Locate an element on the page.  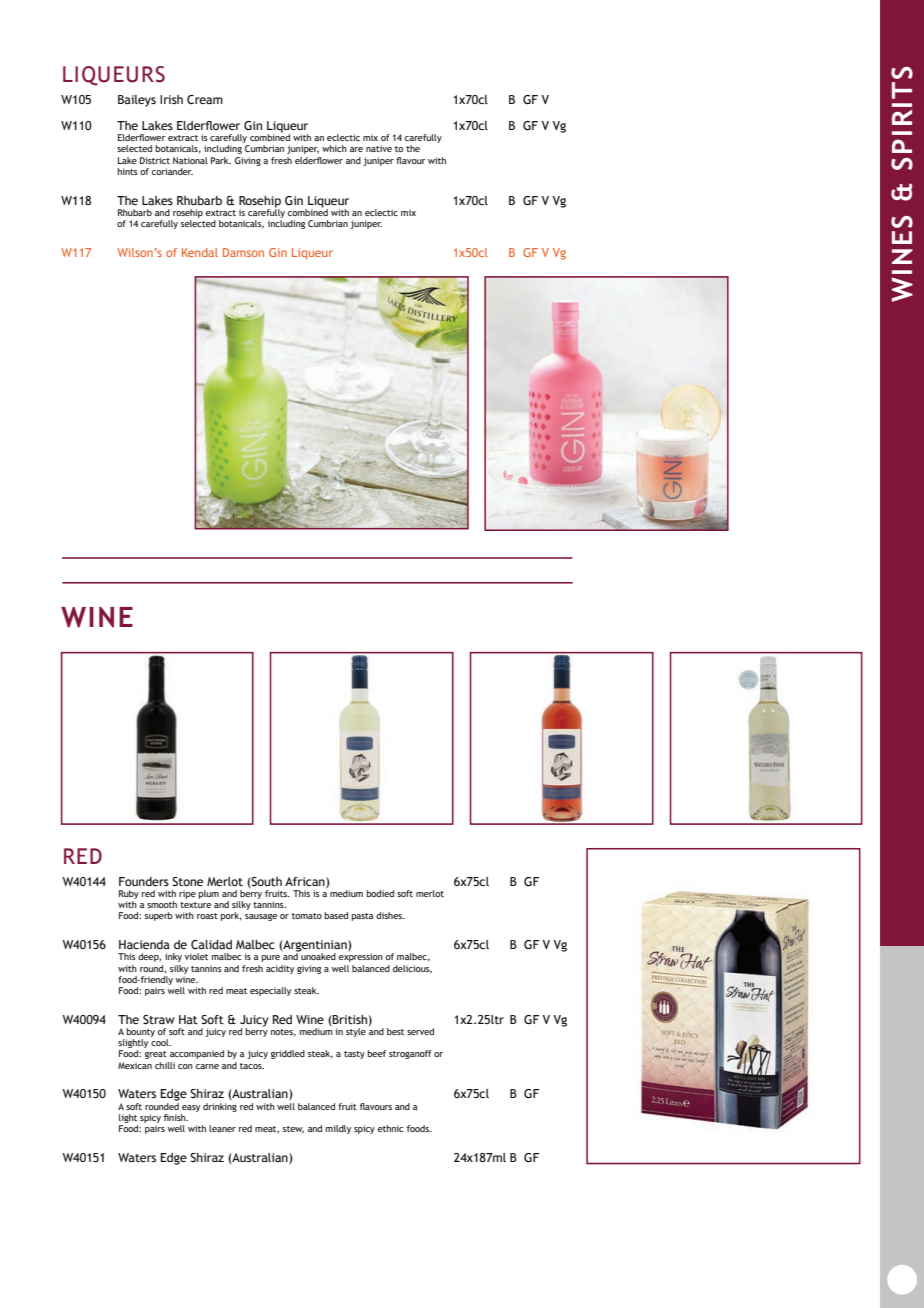
Park is located at coordinates (221, 160).
